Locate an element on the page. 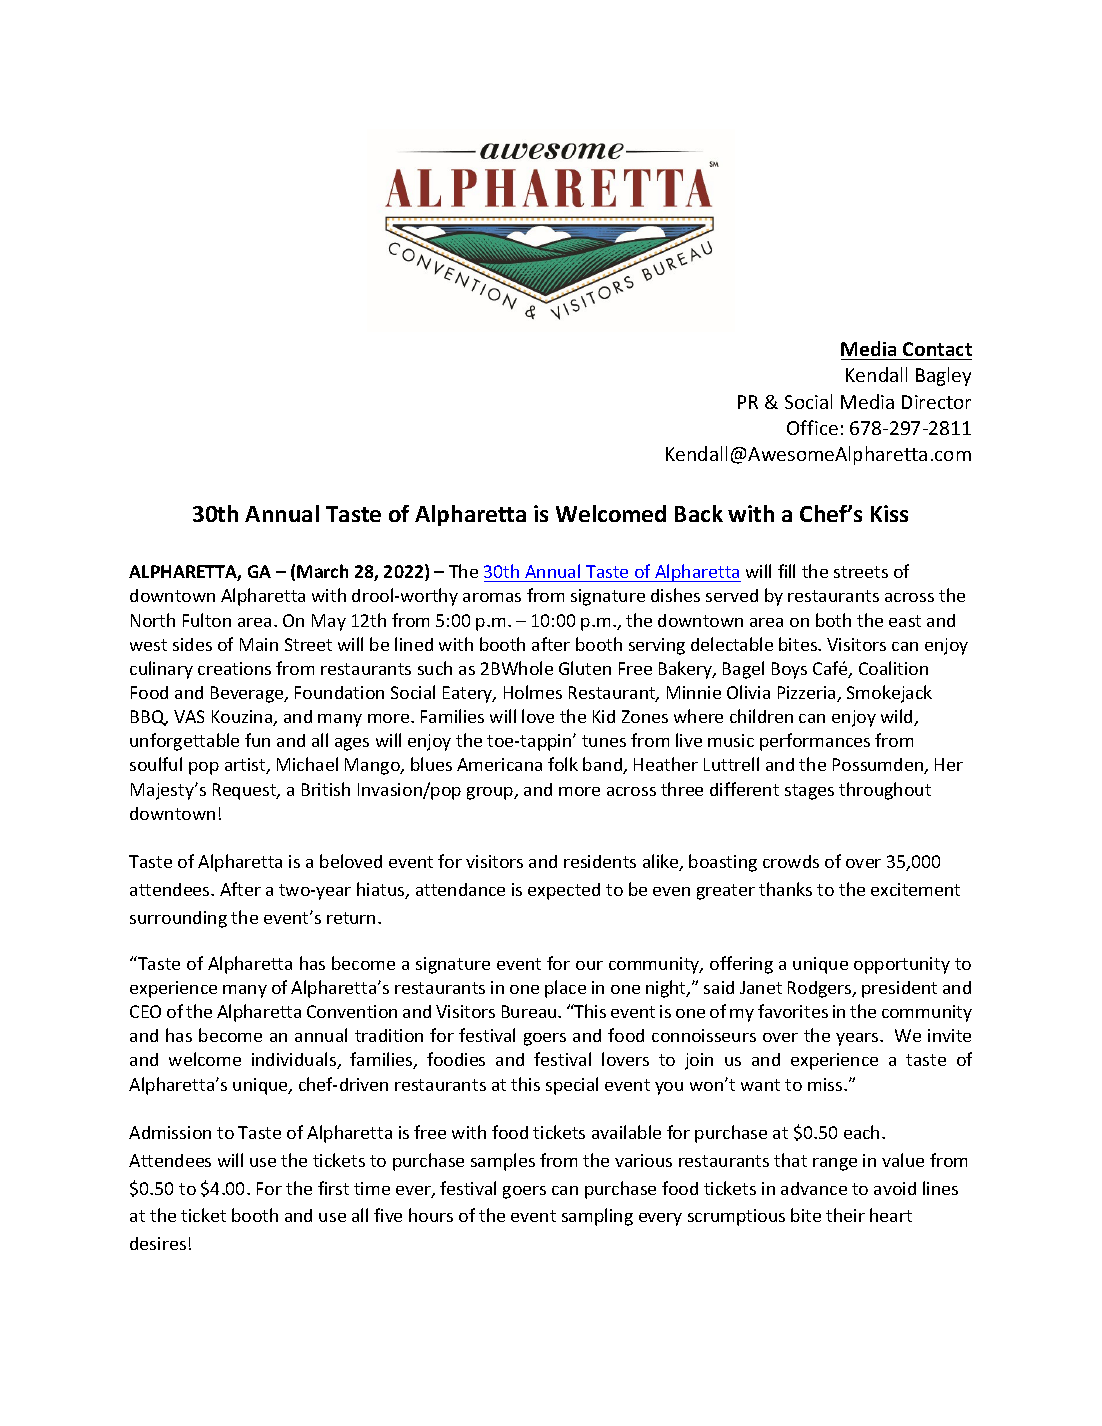 The height and width of the page is (1426, 1102). sampling is located at coordinates (597, 1217).
